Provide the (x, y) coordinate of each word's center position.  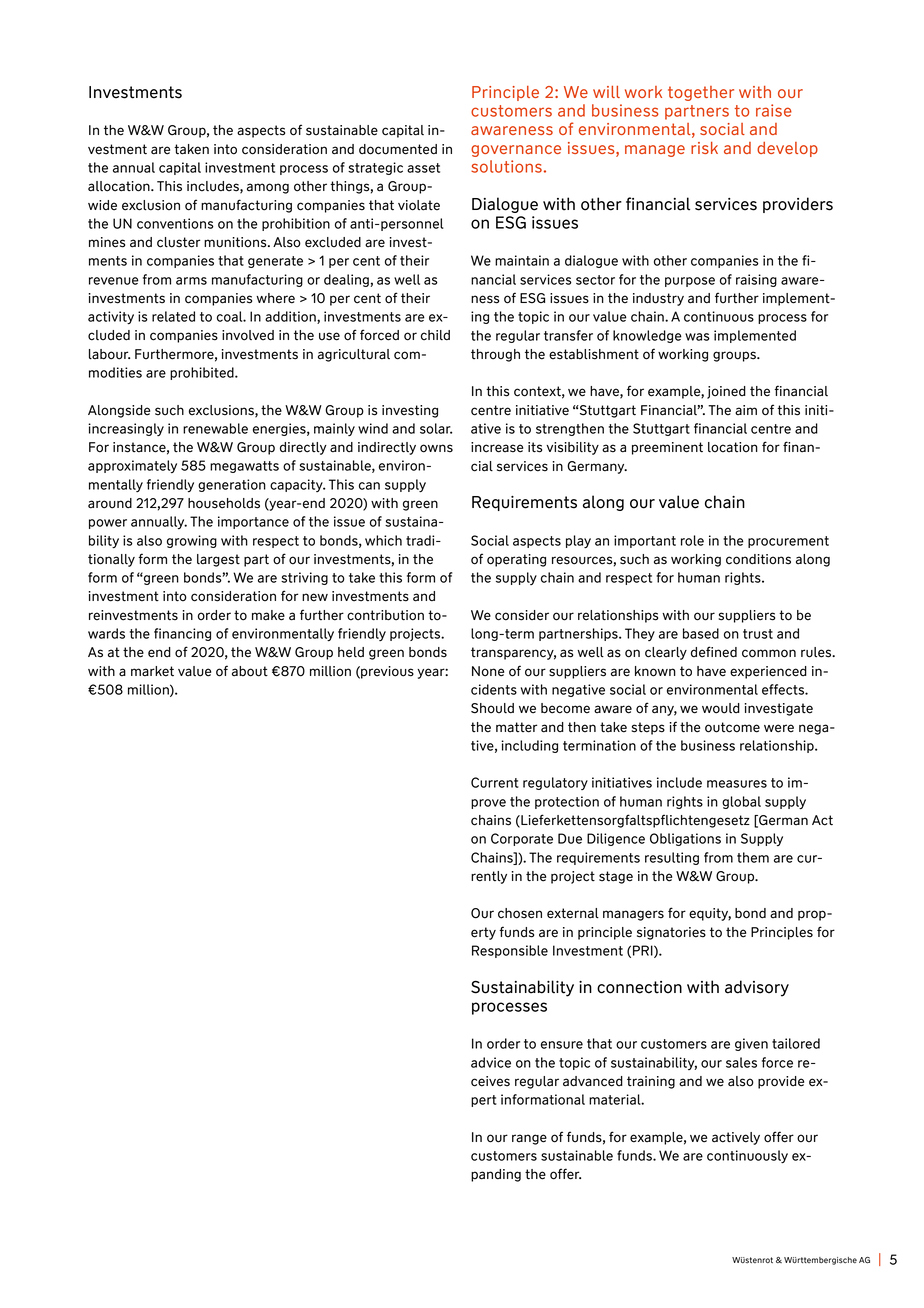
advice (491, 1062)
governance (516, 151)
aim (746, 410)
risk (704, 148)
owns (436, 448)
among (268, 188)
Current (495, 782)
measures (737, 784)
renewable (215, 428)
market (152, 671)
